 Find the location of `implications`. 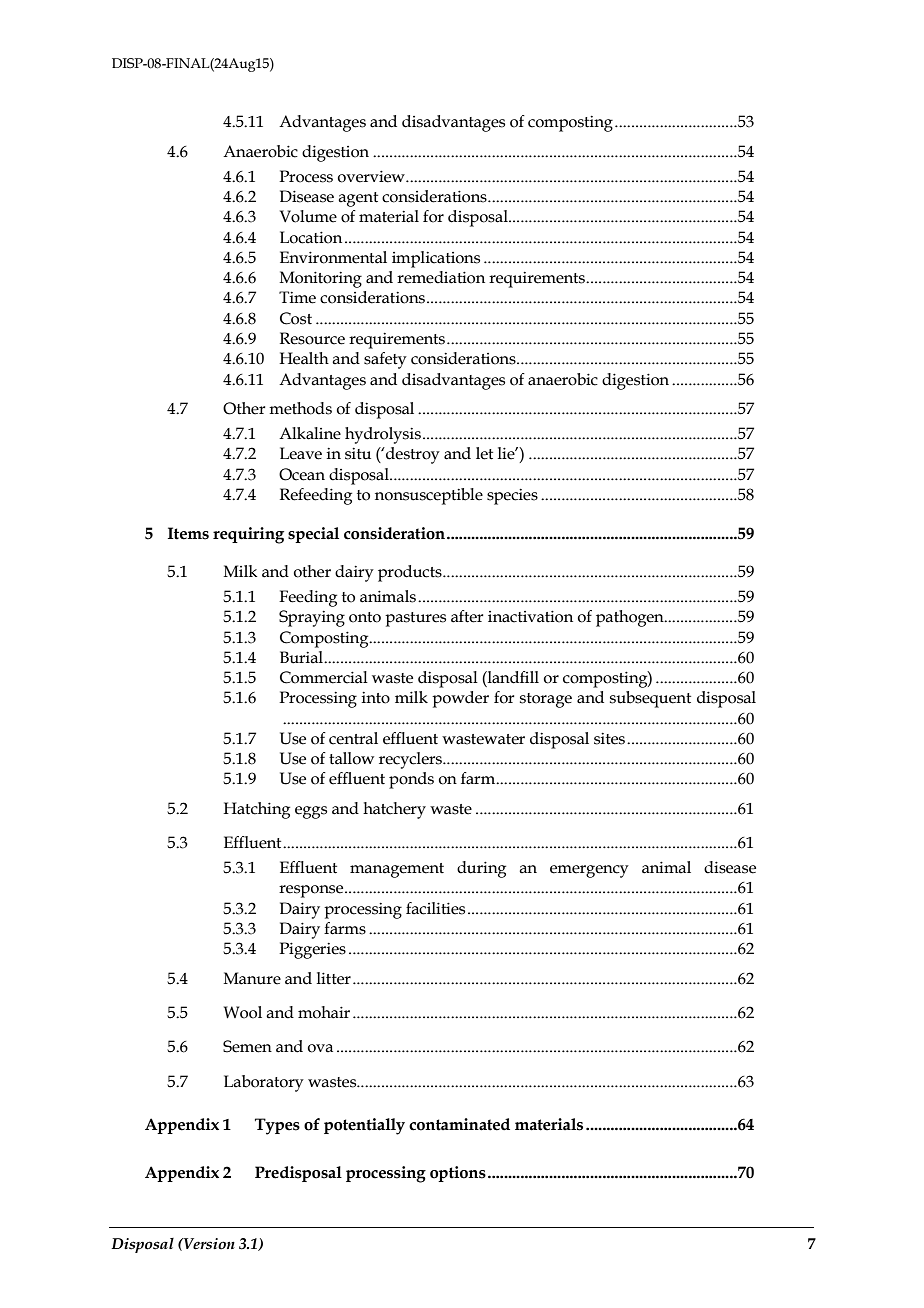

implications is located at coordinates (436, 259).
